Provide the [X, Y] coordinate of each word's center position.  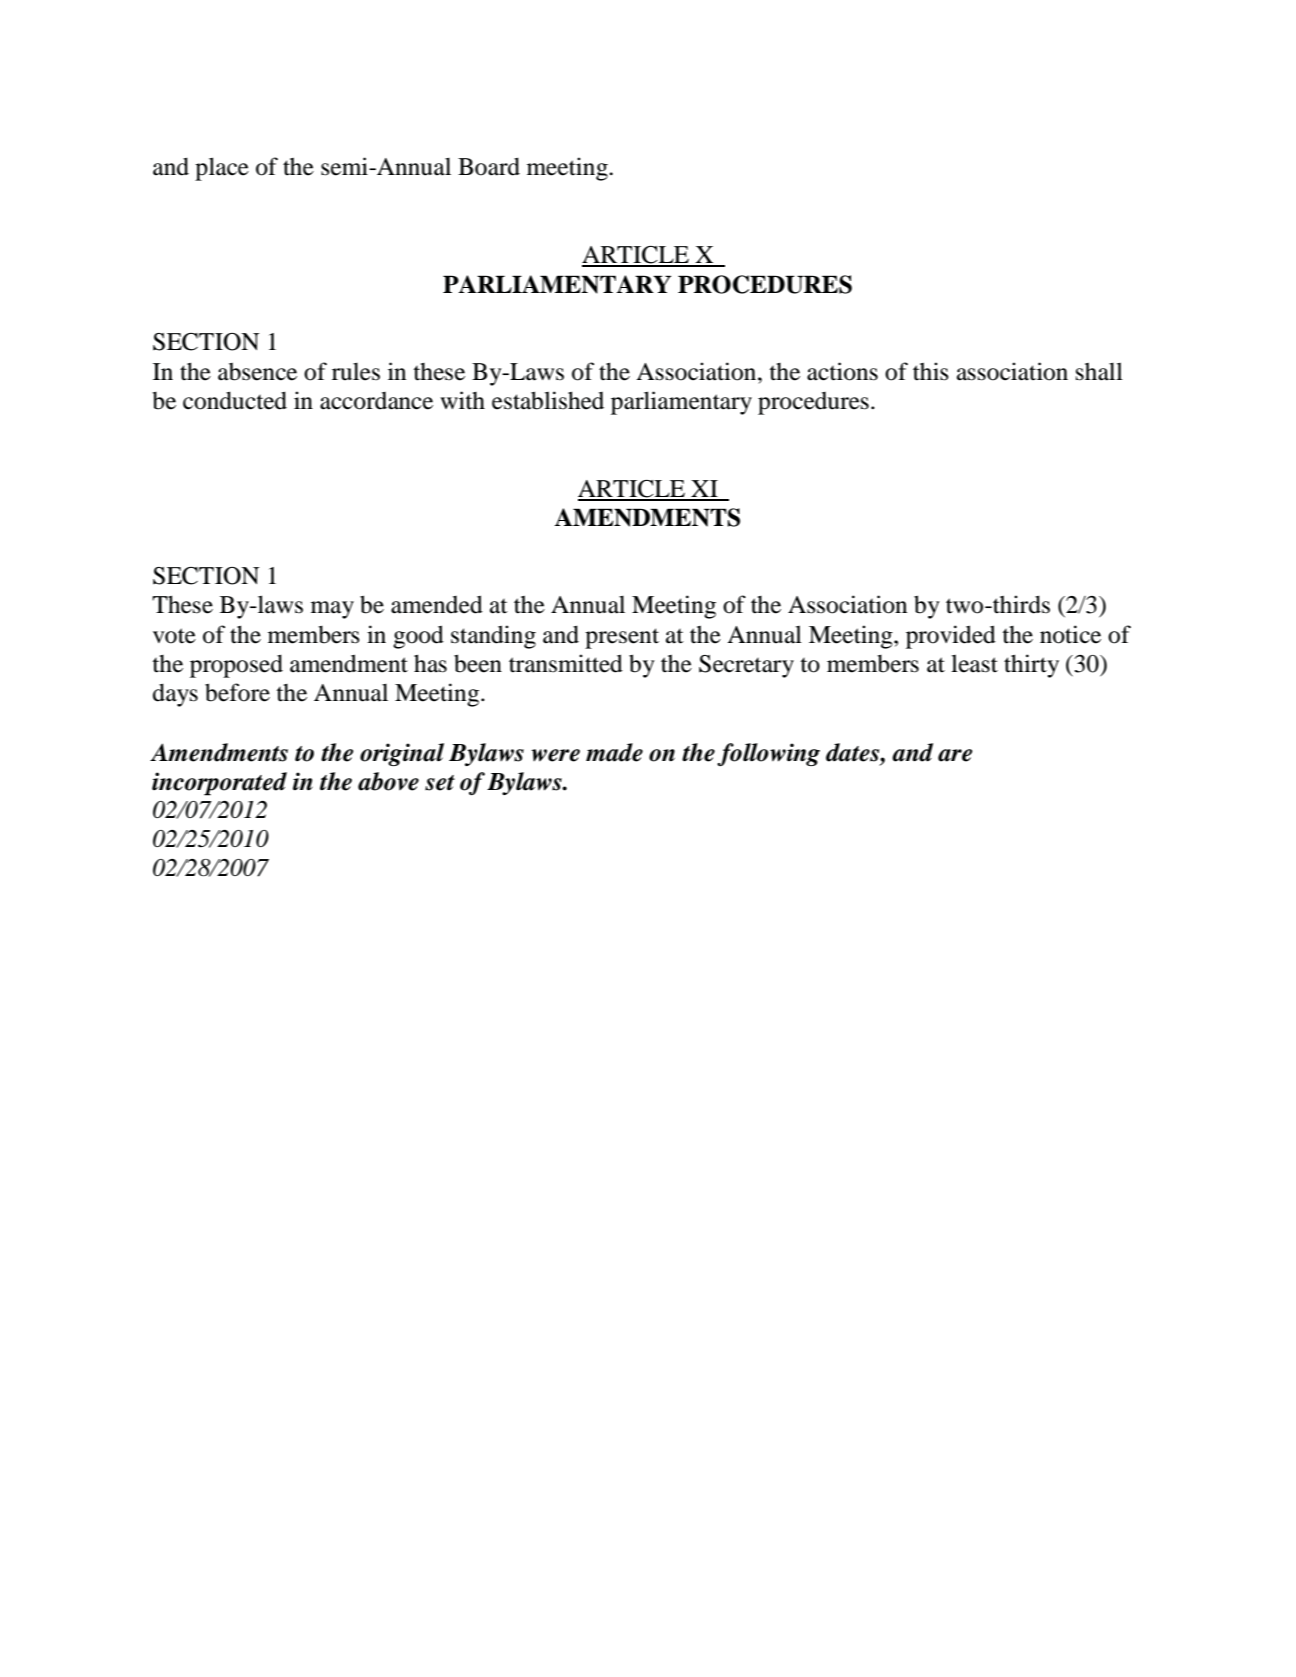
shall [1099, 371]
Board [489, 166]
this [931, 371]
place [222, 169]
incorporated [219, 784]
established [548, 400]
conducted [235, 400]
